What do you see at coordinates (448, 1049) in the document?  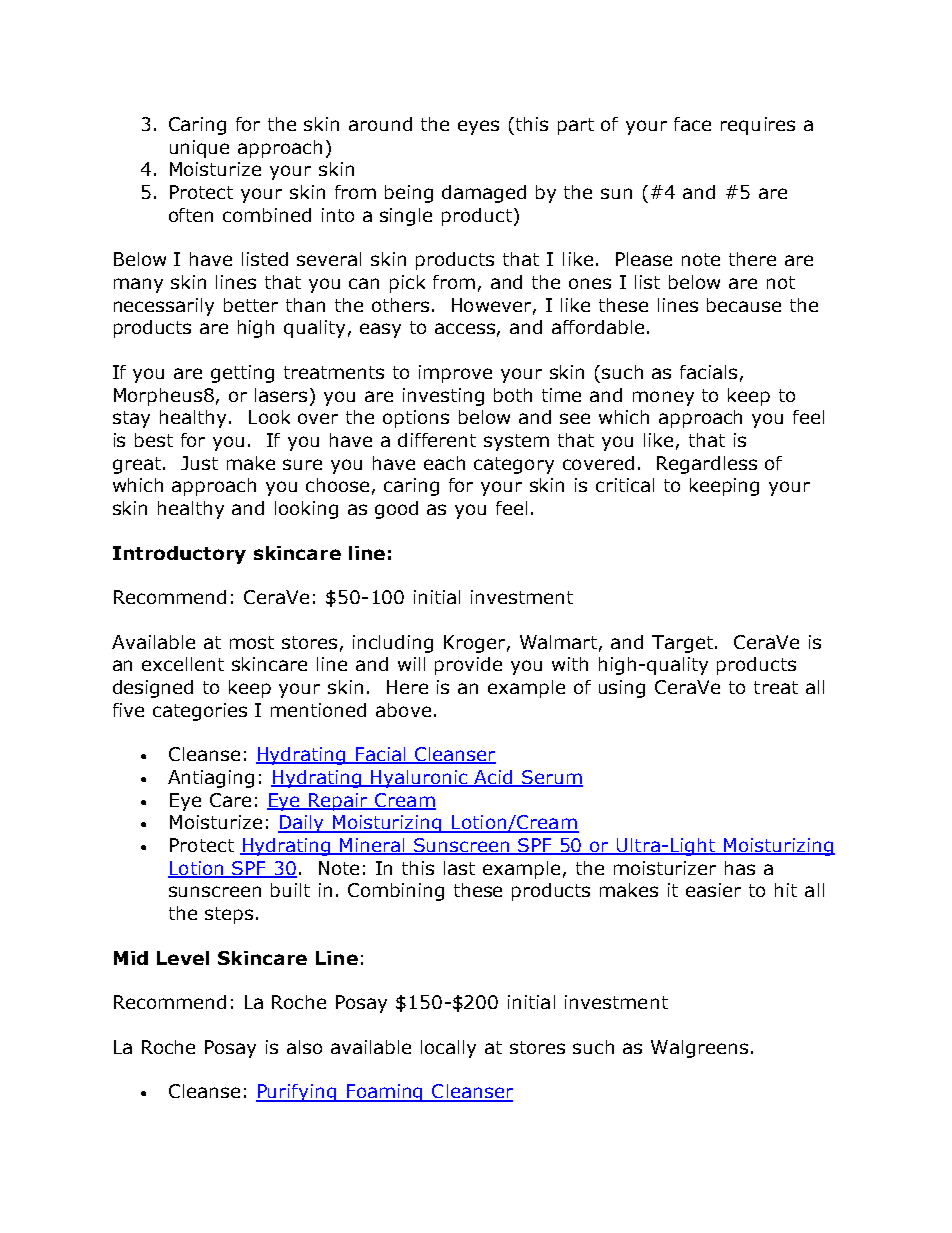 I see `locally` at bounding box center [448, 1049].
